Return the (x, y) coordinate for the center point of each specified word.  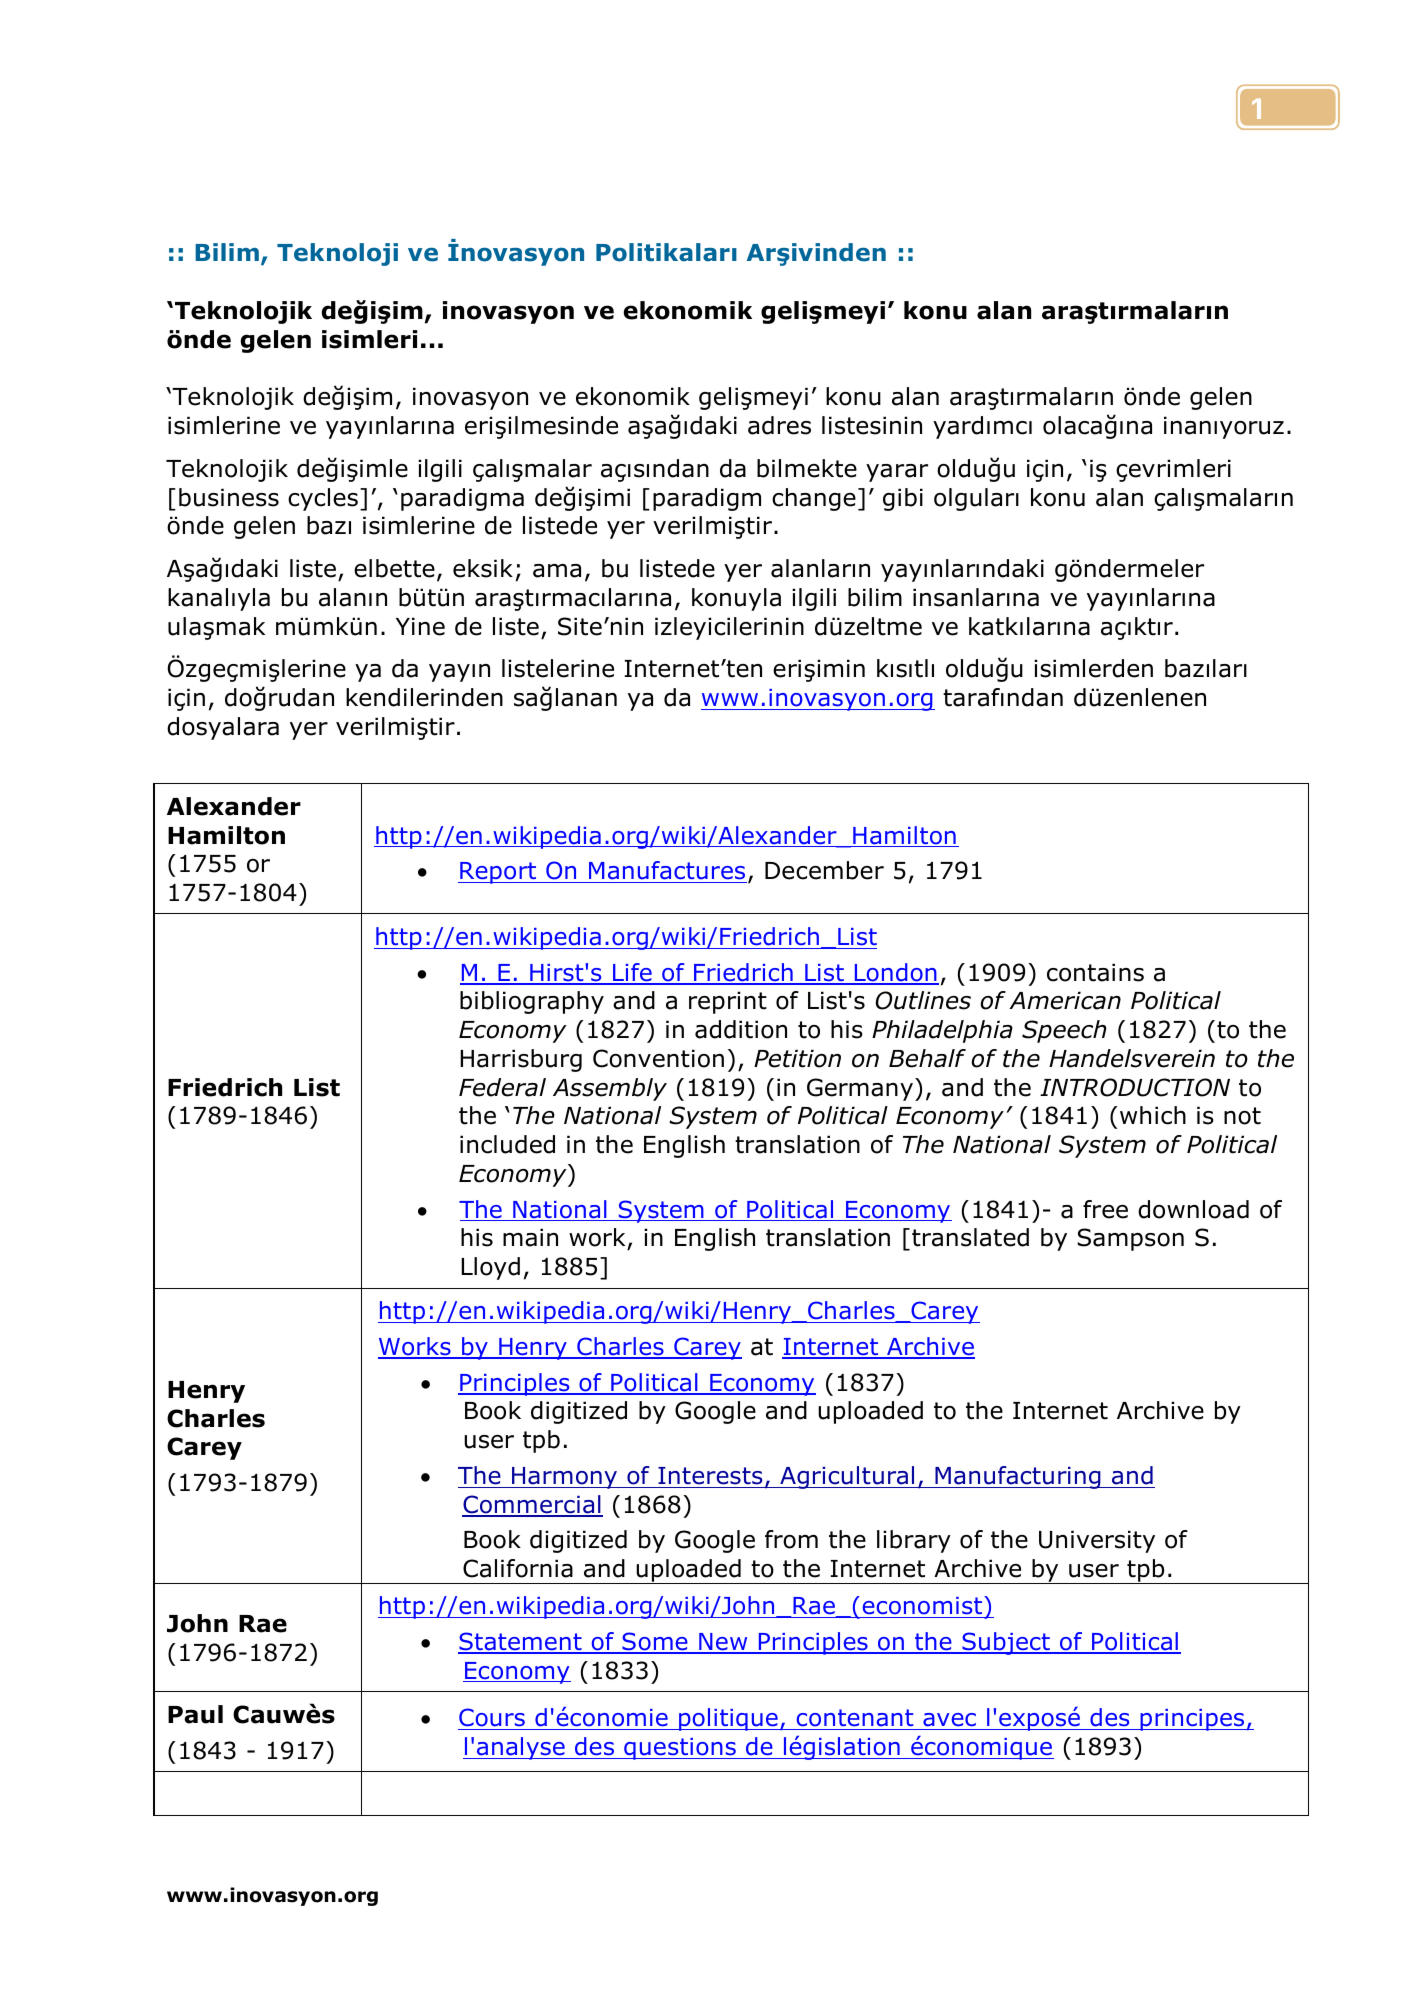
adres (779, 425)
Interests (710, 1476)
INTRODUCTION (1135, 1087)
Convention (658, 1058)
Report (498, 873)
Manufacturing (1018, 1477)
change (814, 499)
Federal (502, 1087)
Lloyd (490, 1268)
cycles (323, 499)
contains (1095, 972)
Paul (195, 1714)
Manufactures (667, 872)
